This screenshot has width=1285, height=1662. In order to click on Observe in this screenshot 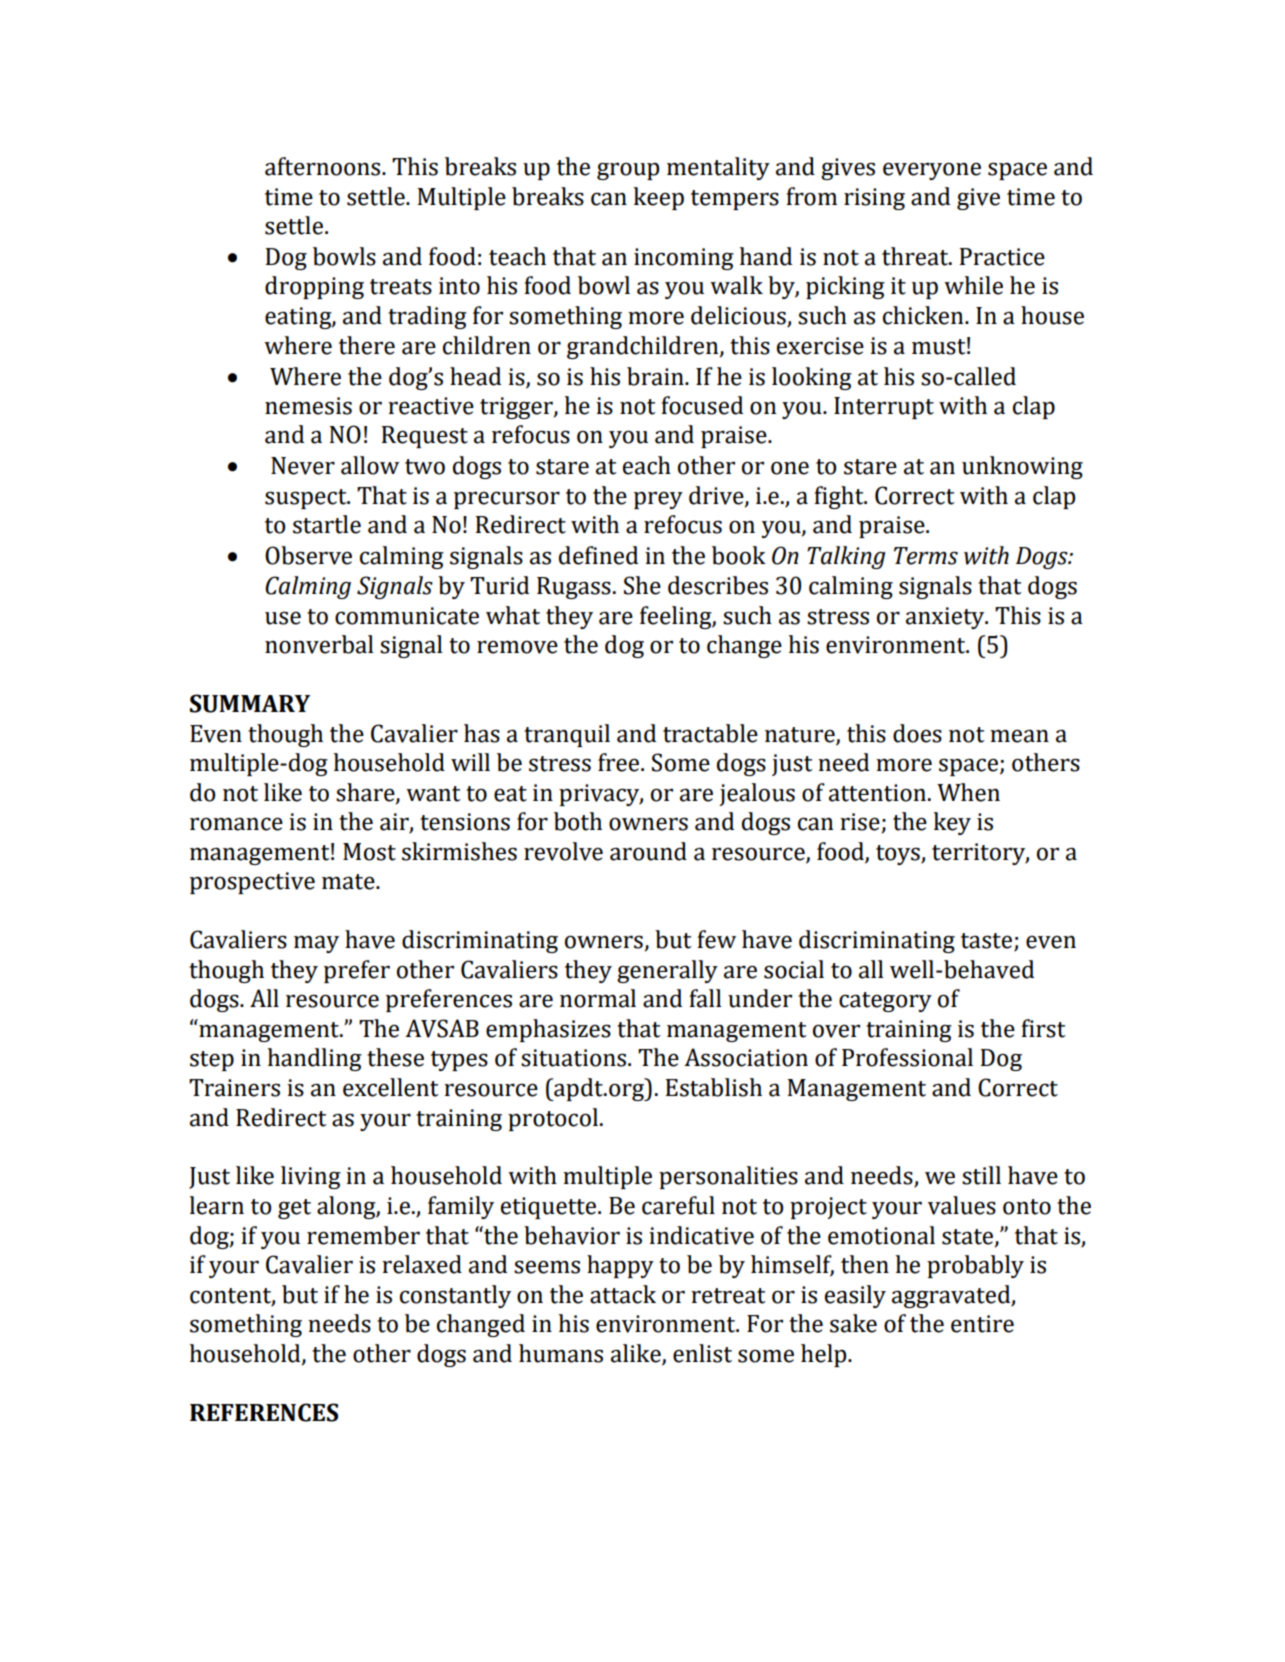, I will do `click(308, 555)`.
